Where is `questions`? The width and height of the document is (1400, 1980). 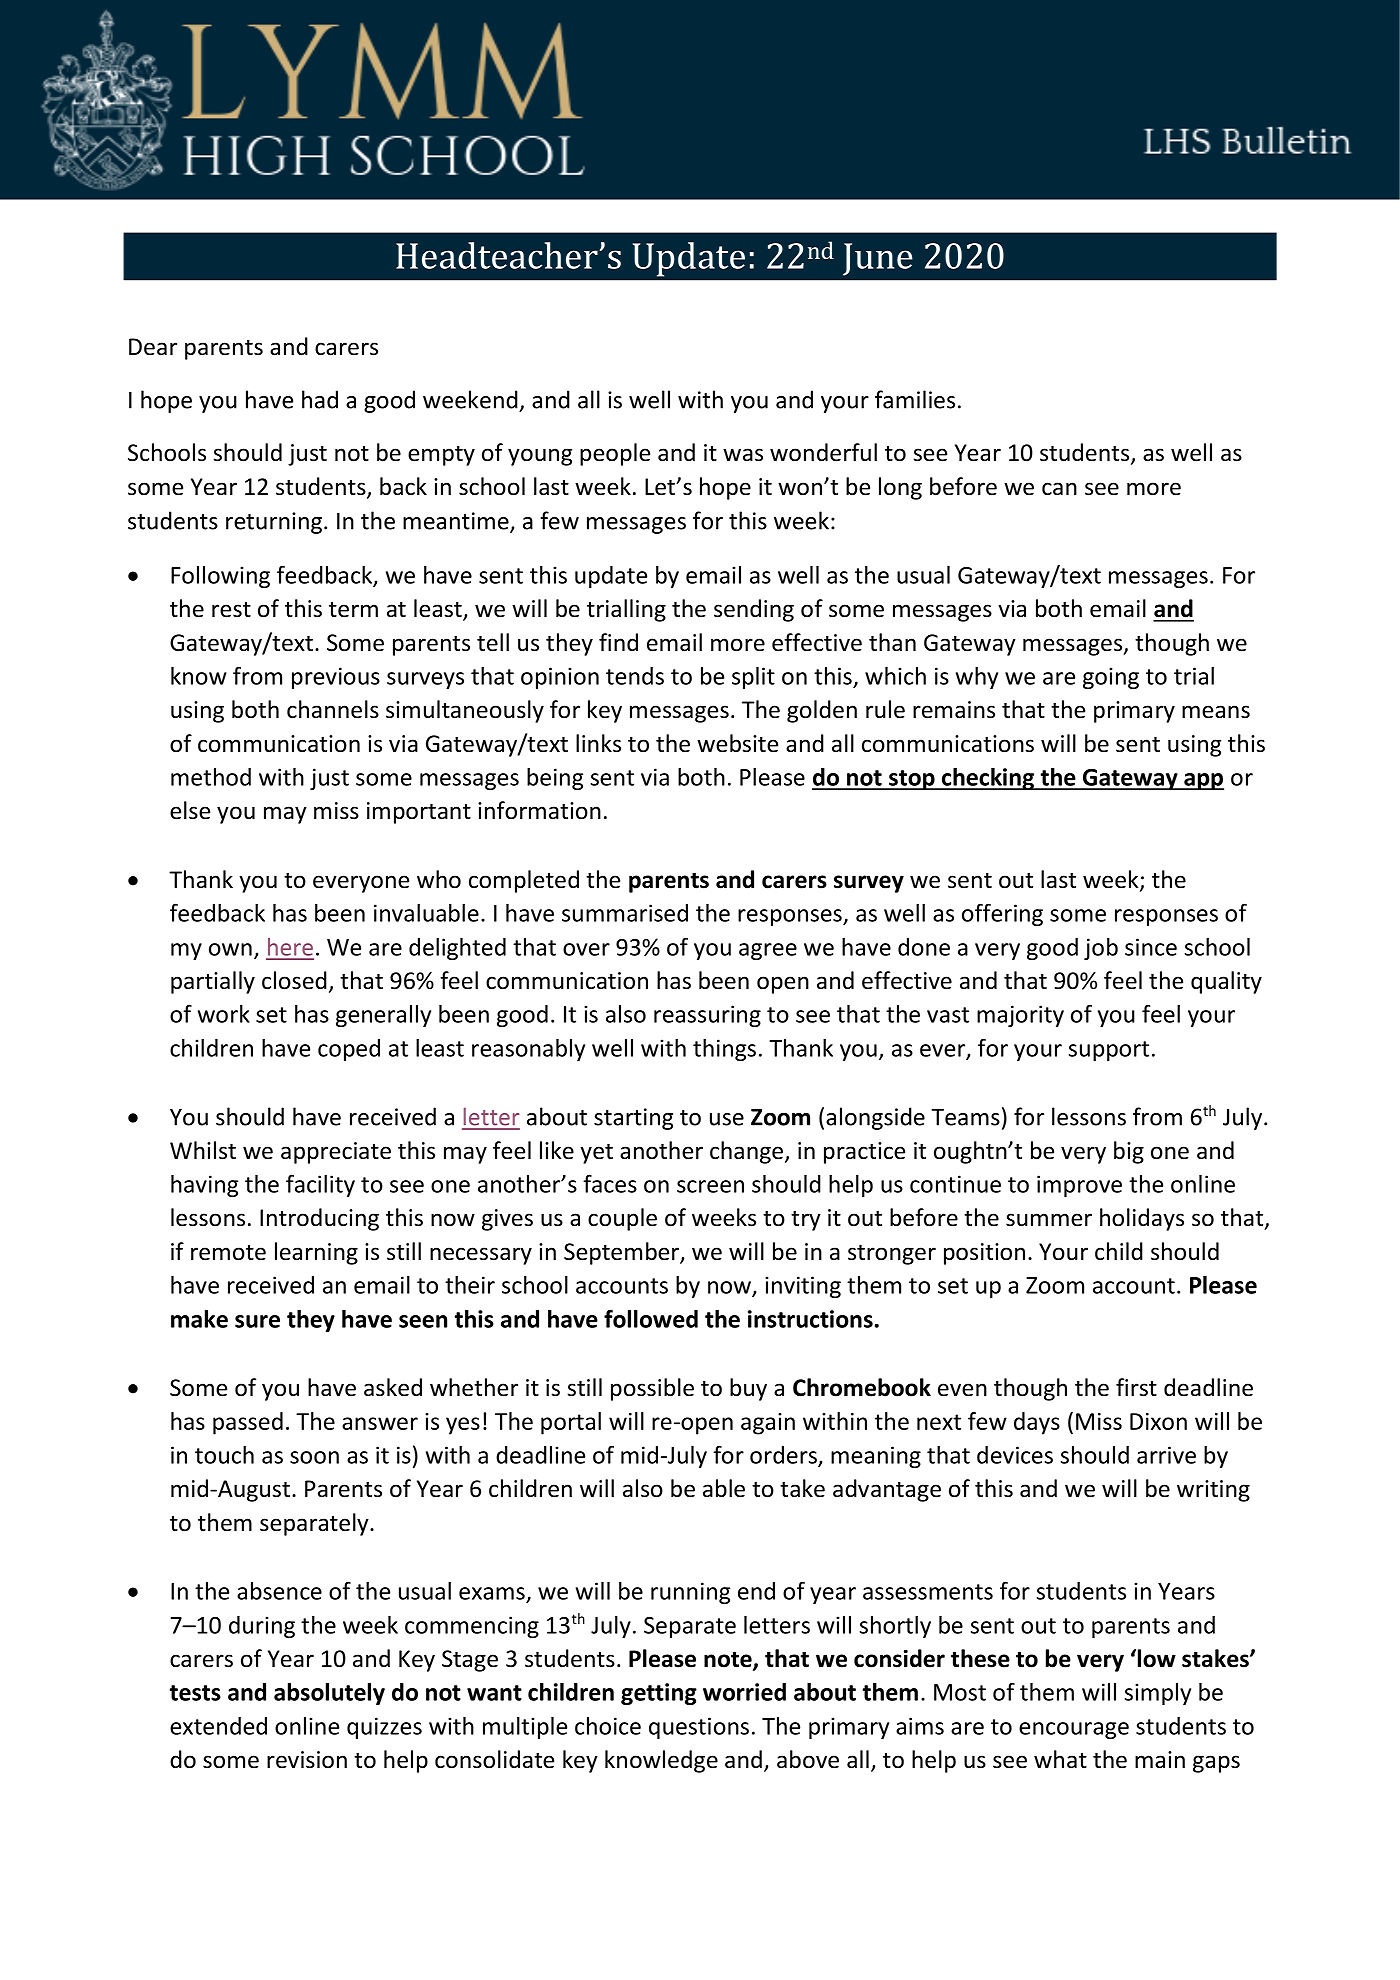
questions is located at coordinates (699, 1728).
